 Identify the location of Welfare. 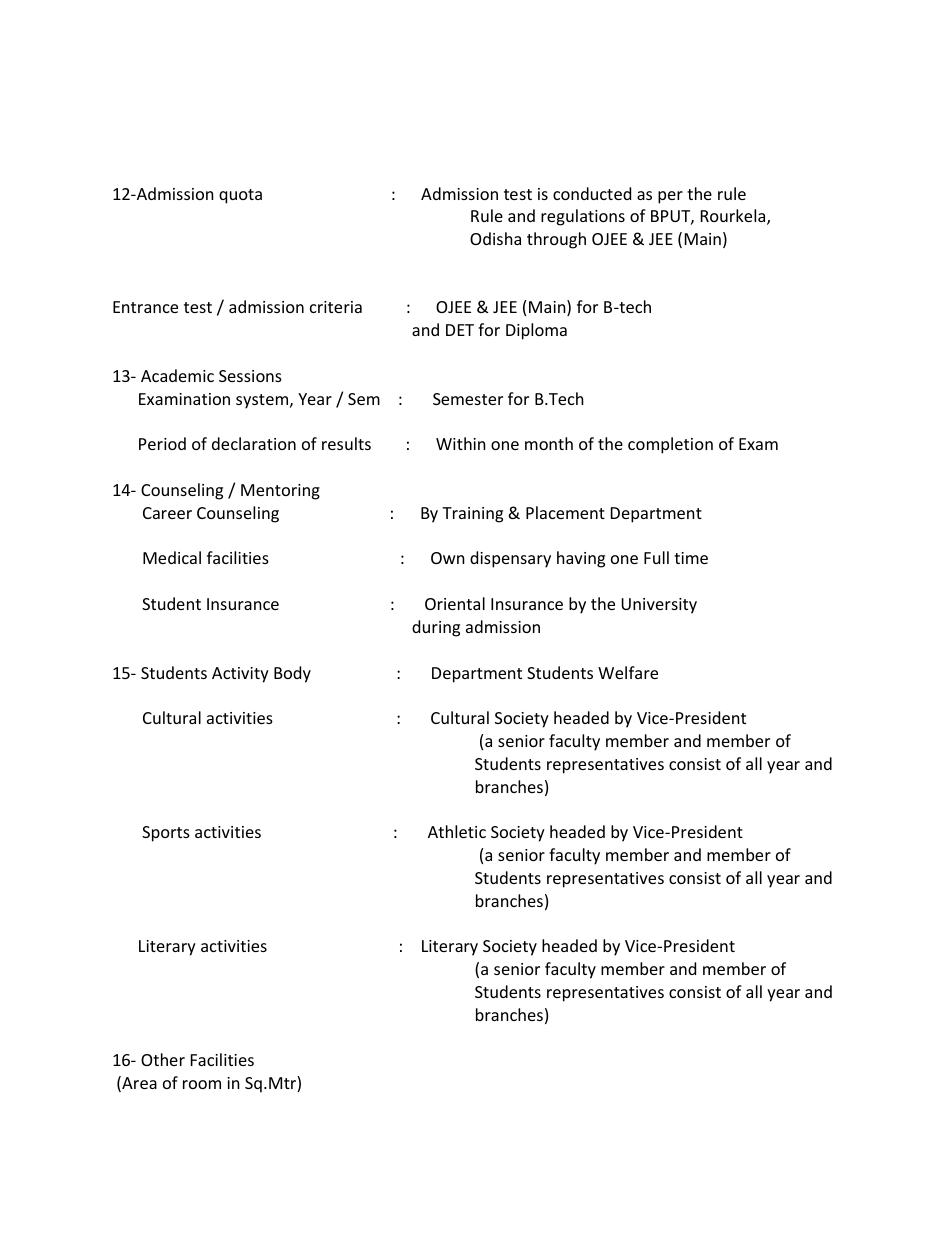
(628, 672).
